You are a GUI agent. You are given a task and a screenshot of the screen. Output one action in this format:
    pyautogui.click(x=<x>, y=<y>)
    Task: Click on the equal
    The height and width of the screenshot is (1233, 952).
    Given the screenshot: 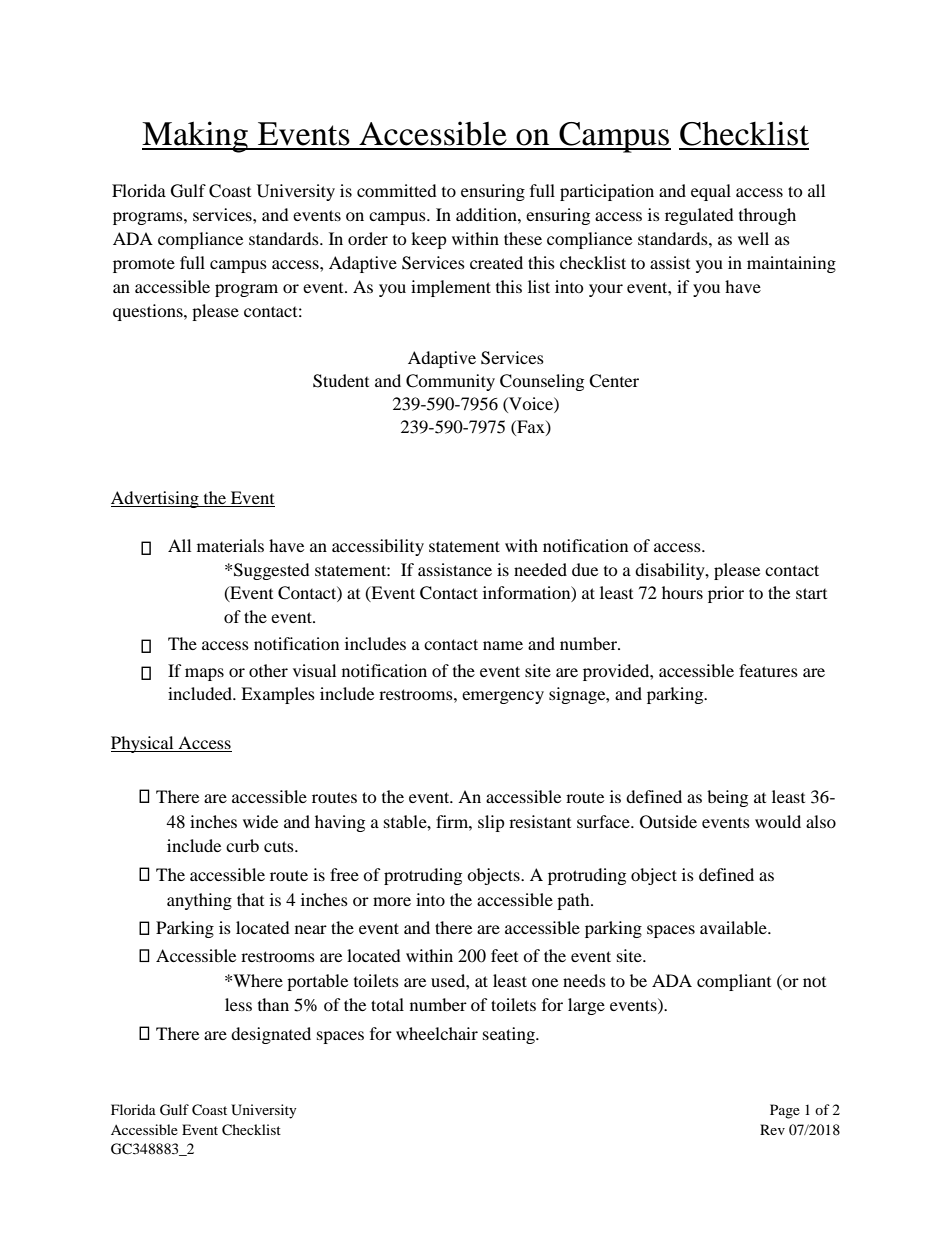 What is the action you would take?
    pyautogui.click(x=711, y=192)
